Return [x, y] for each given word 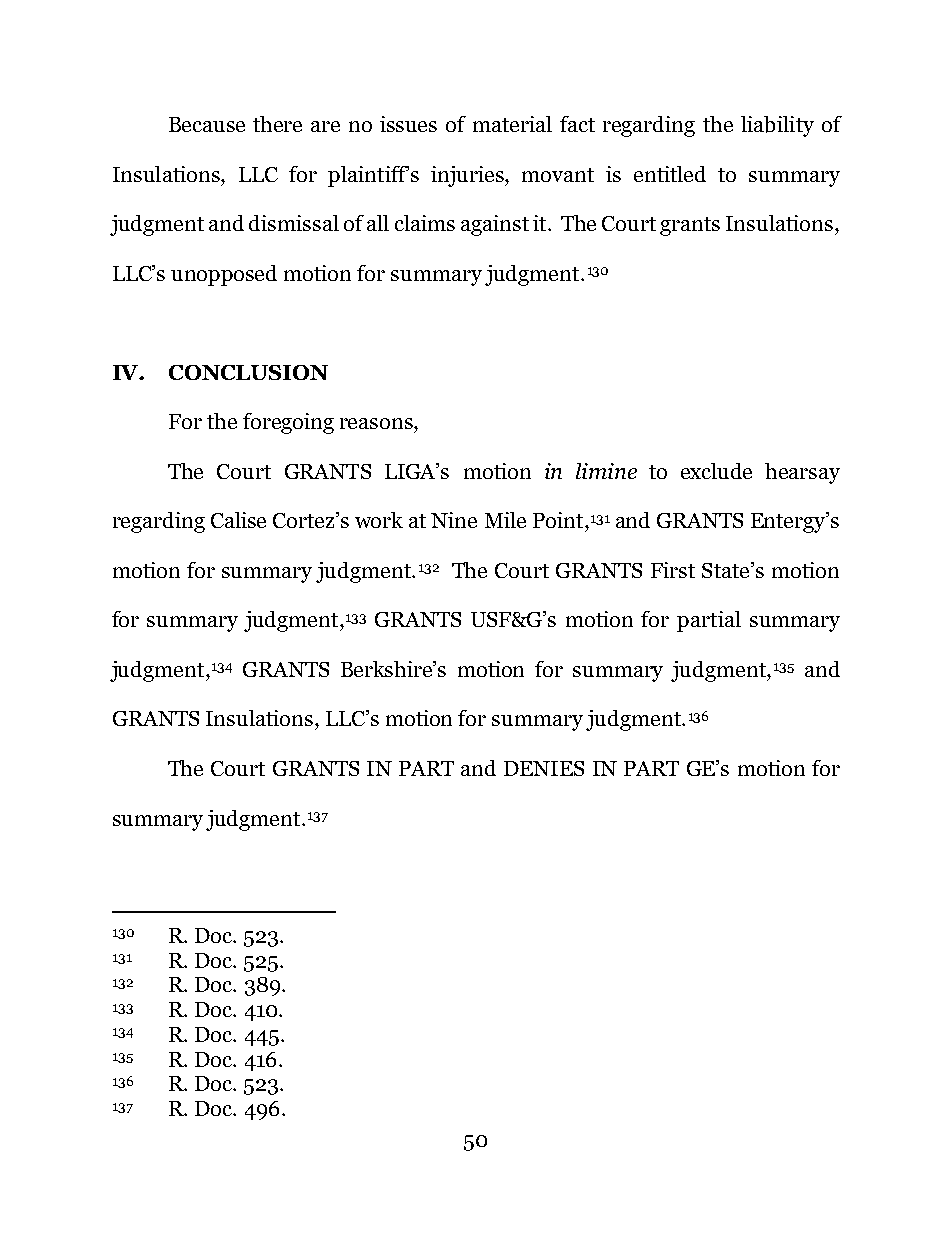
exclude [716, 471]
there [277, 124]
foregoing [288, 423]
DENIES [544, 768]
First [673, 570]
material [512, 124]
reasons [377, 423]
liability [777, 126]
